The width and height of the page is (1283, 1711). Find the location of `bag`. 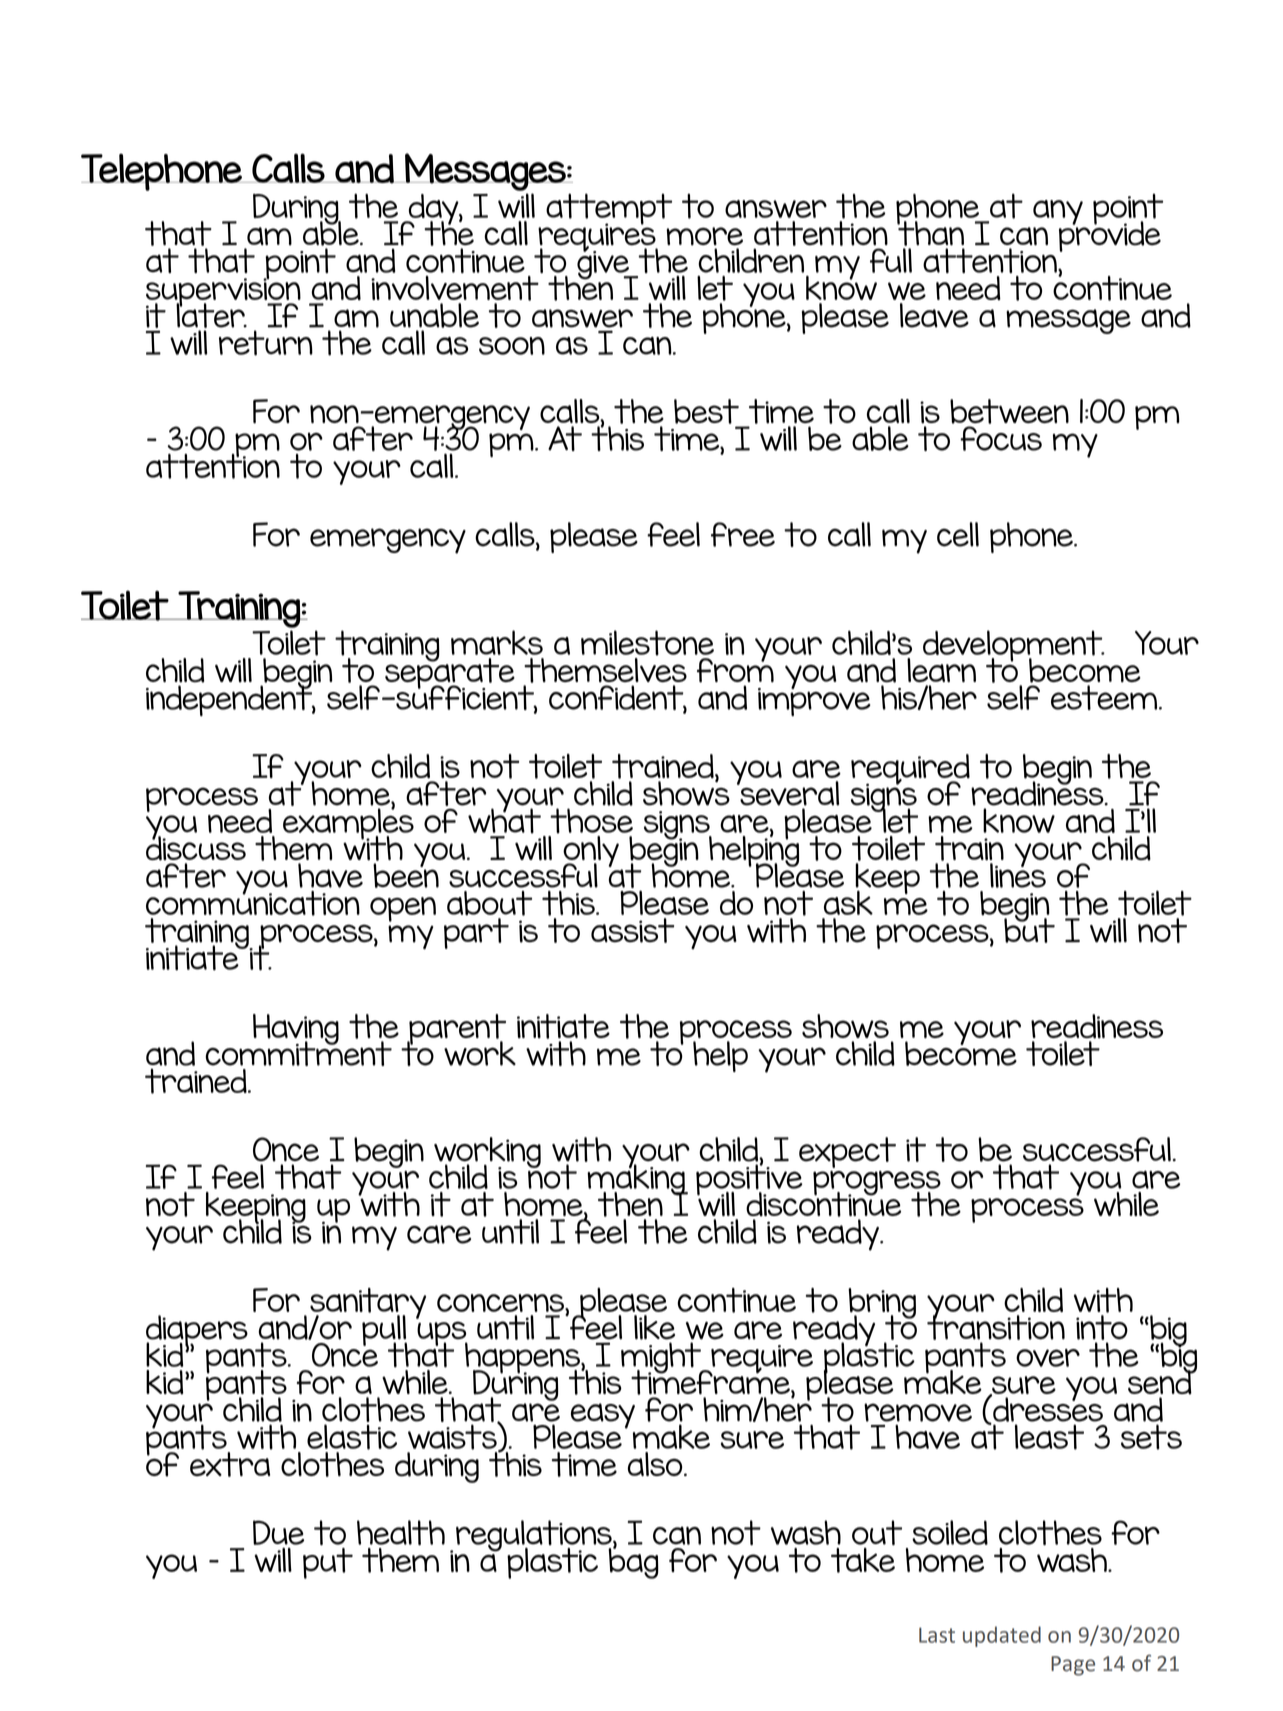

bag is located at coordinates (633, 1562).
